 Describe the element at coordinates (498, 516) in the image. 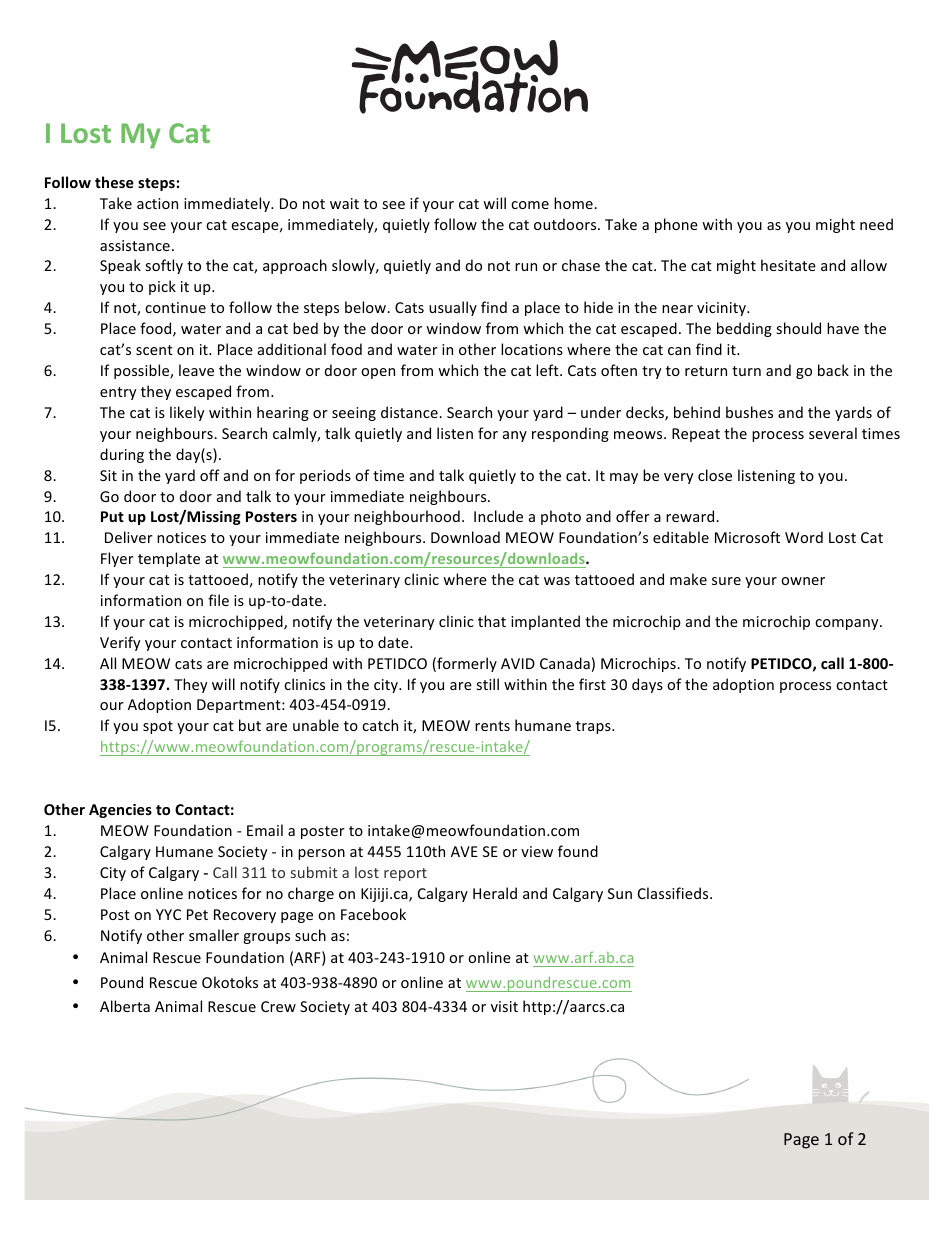

I see `Include` at that location.
